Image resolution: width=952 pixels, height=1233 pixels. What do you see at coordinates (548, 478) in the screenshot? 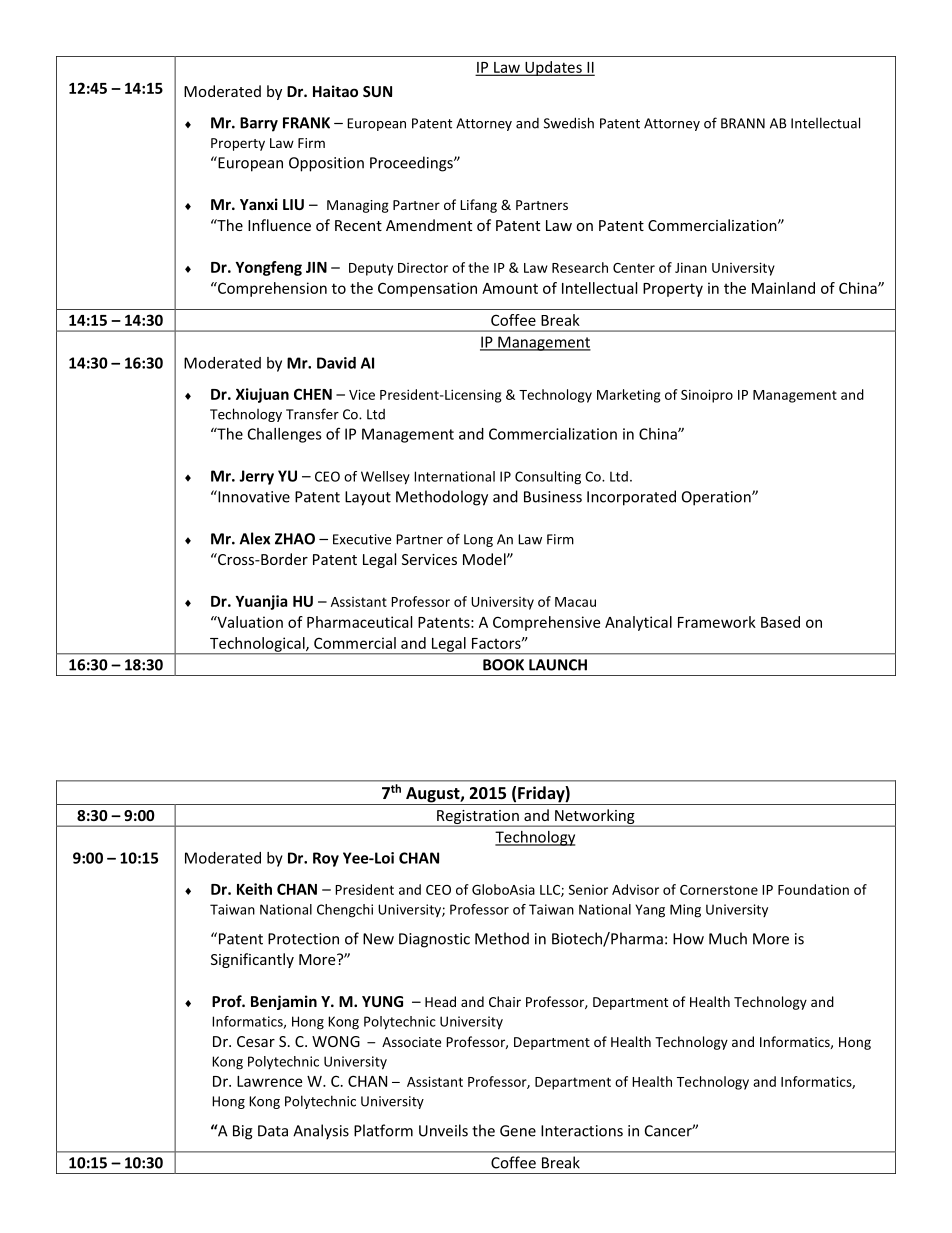
I see `Consulting` at bounding box center [548, 478].
